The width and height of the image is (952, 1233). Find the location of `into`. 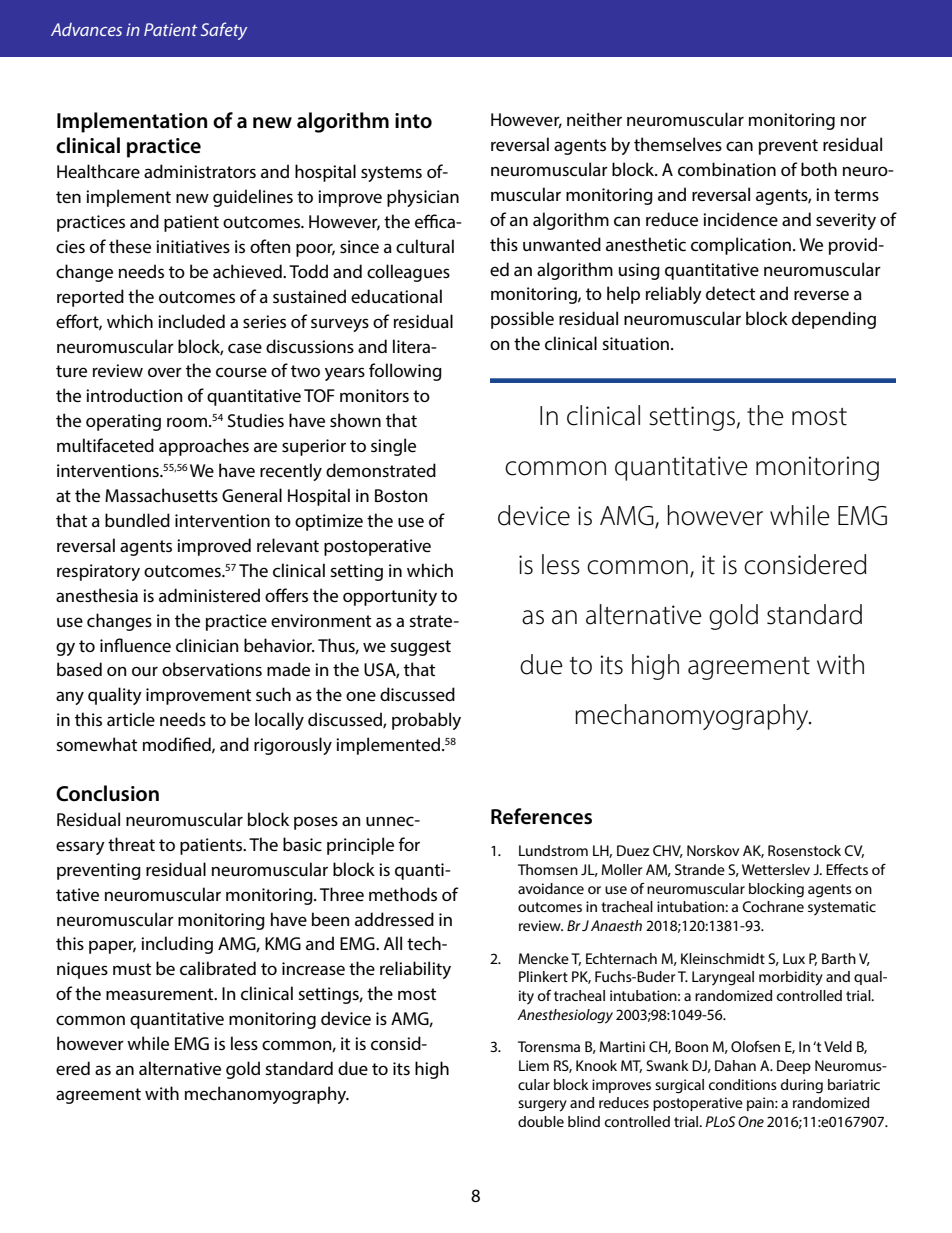

into is located at coordinates (413, 121).
